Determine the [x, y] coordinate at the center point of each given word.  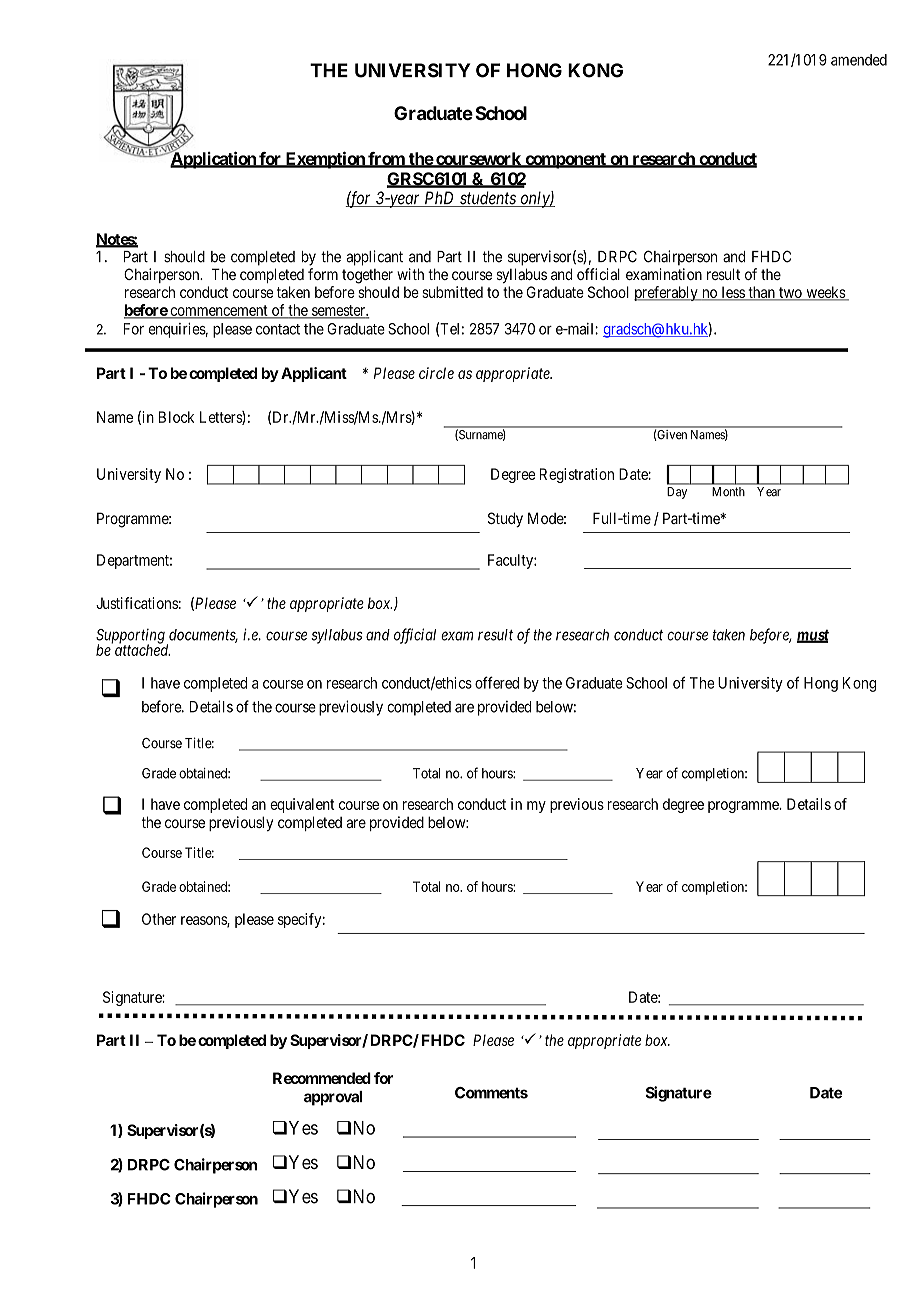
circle [436, 373]
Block [176, 417]
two [790, 294]
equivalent [302, 805]
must [813, 636]
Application [213, 160]
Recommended [322, 1078]
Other [159, 919]
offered [497, 682]
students [488, 199]
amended [859, 60]
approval [333, 1098]
